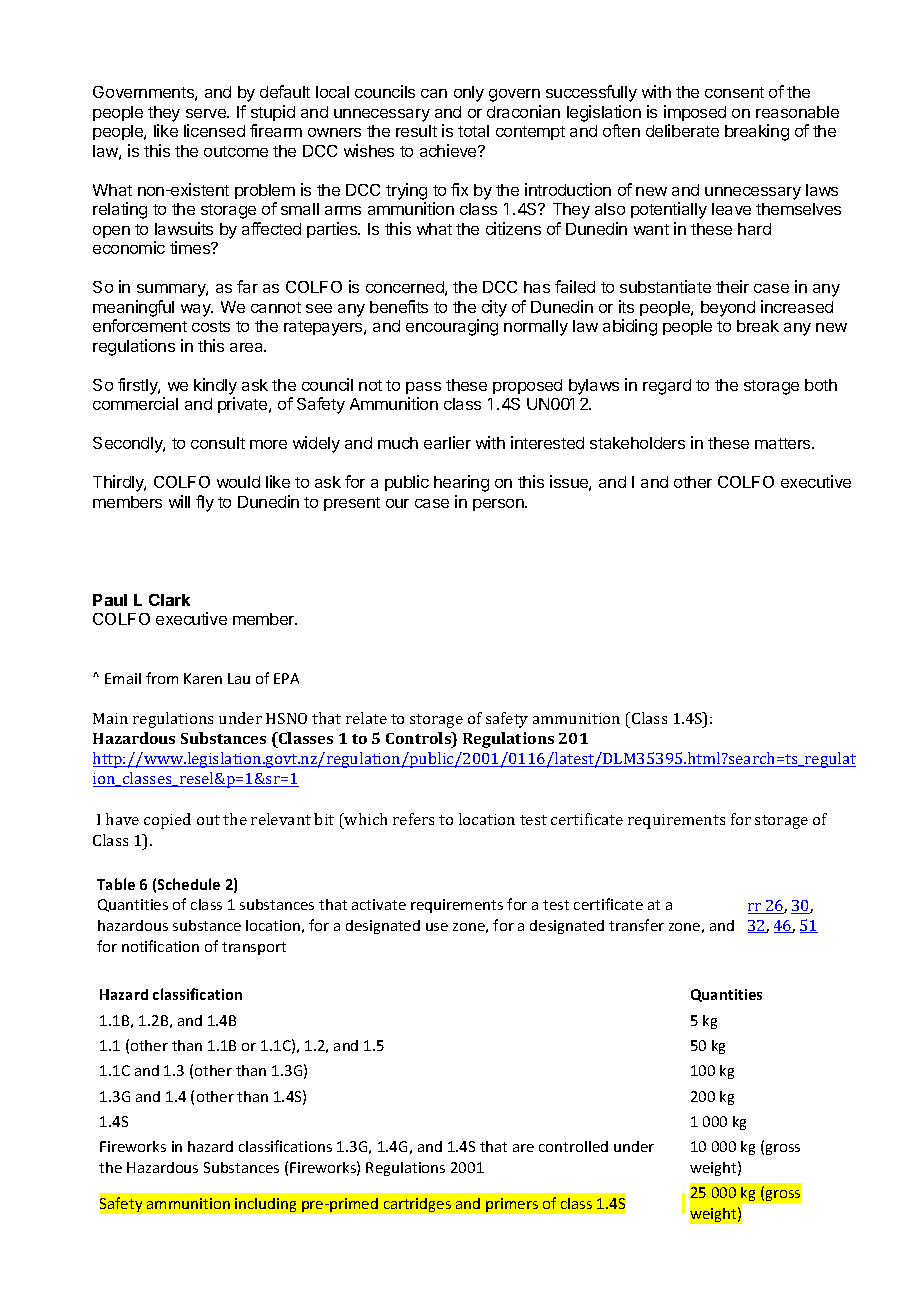 The width and height of the image is (924, 1298). What do you see at coordinates (207, 113) in the image?
I see `serve` at bounding box center [207, 113].
